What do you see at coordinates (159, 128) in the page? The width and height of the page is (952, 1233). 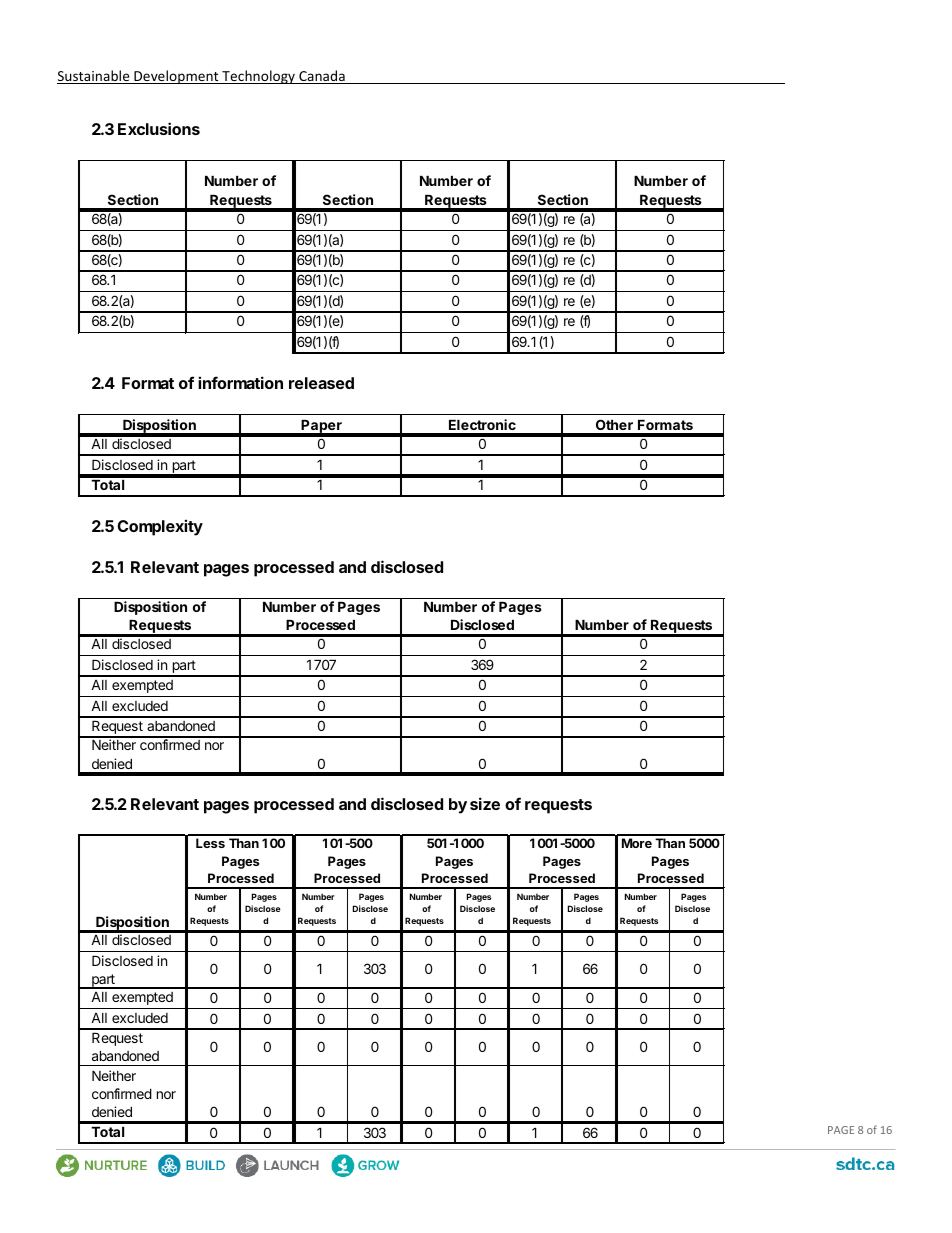 I see `Exclusions` at bounding box center [159, 128].
